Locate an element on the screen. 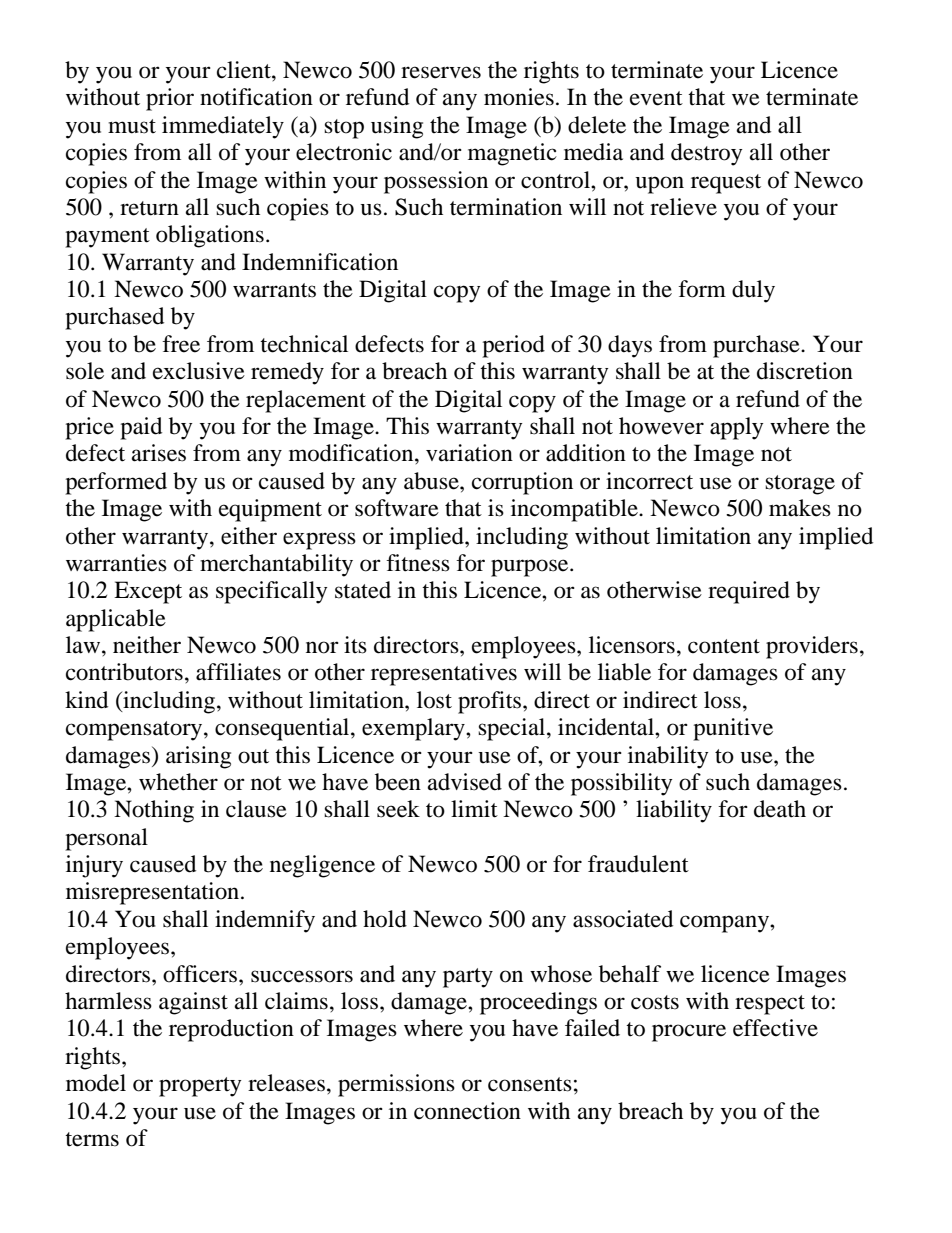  apply is located at coordinates (736, 428).
